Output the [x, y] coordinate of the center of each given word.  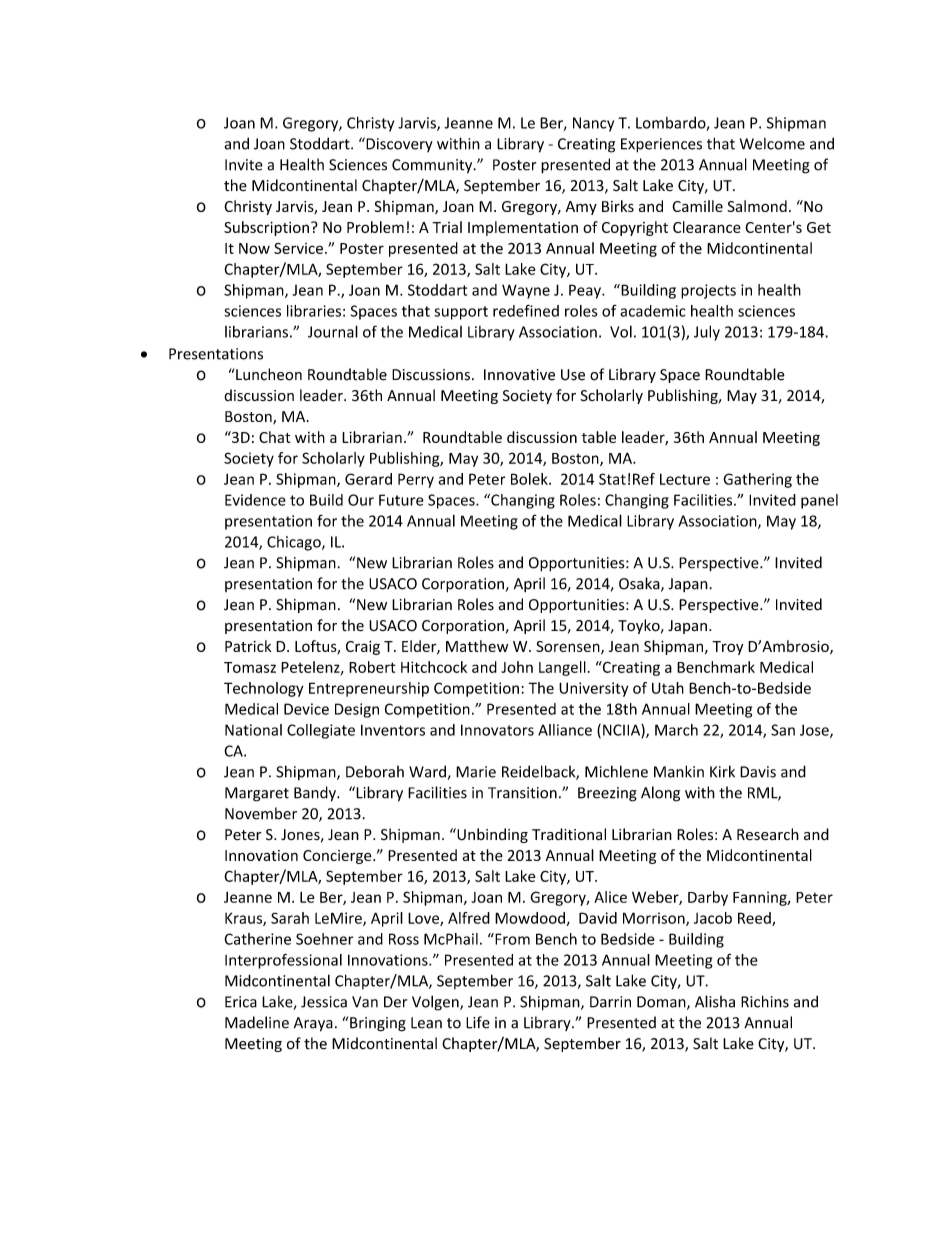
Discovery [398, 144]
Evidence [255, 500]
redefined [526, 310]
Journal [333, 331]
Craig [363, 647]
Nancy [593, 124]
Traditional [569, 834]
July [707, 333]
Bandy [316, 794]
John [517, 667]
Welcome [772, 143]
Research [768, 834]
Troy [727, 648]
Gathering [757, 480]
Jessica [324, 1002]
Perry [416, 480]
